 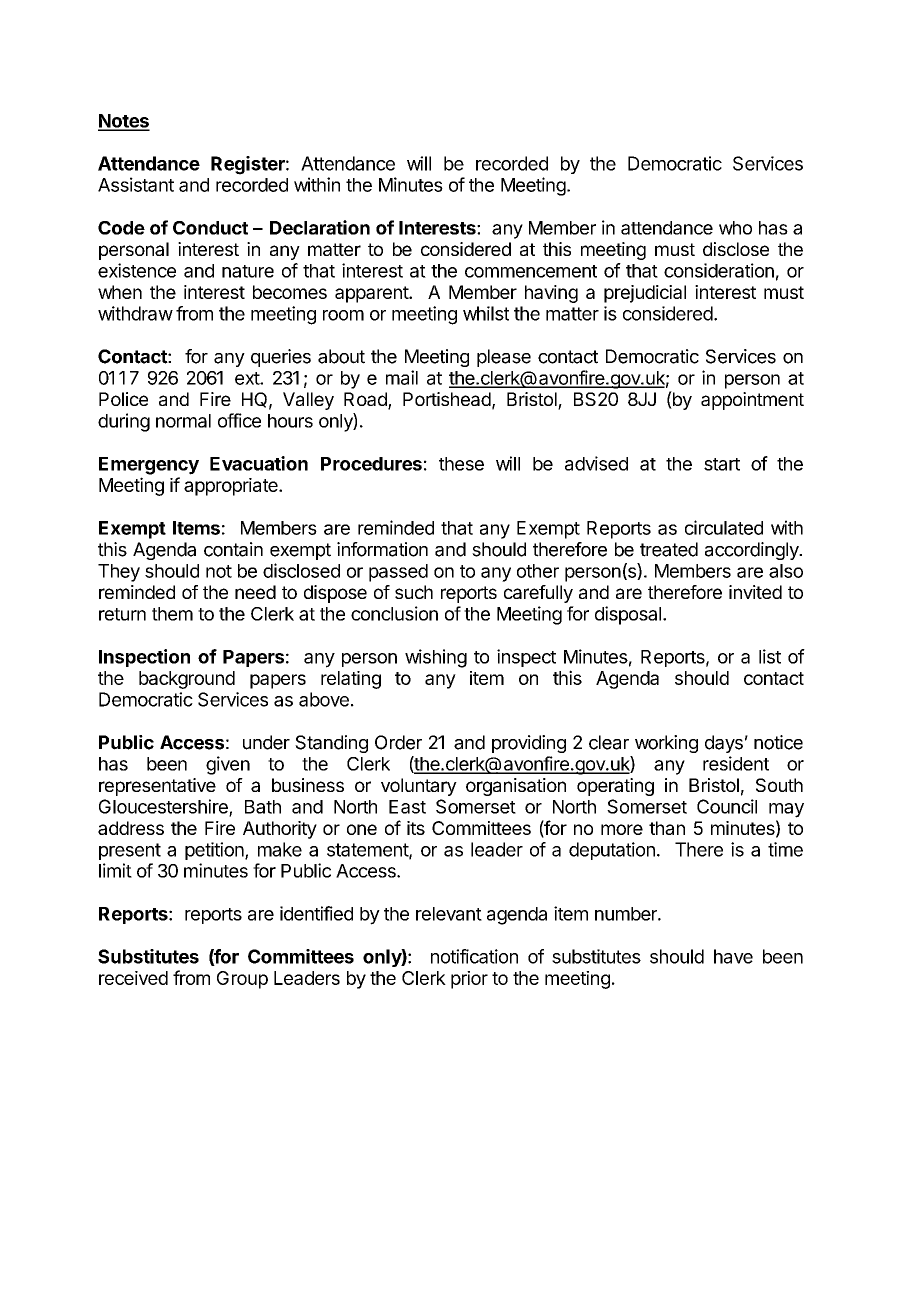 What do you see at coordinates (752, 401) in the document?
I see `appointment` at bounding box center [752, 401].
